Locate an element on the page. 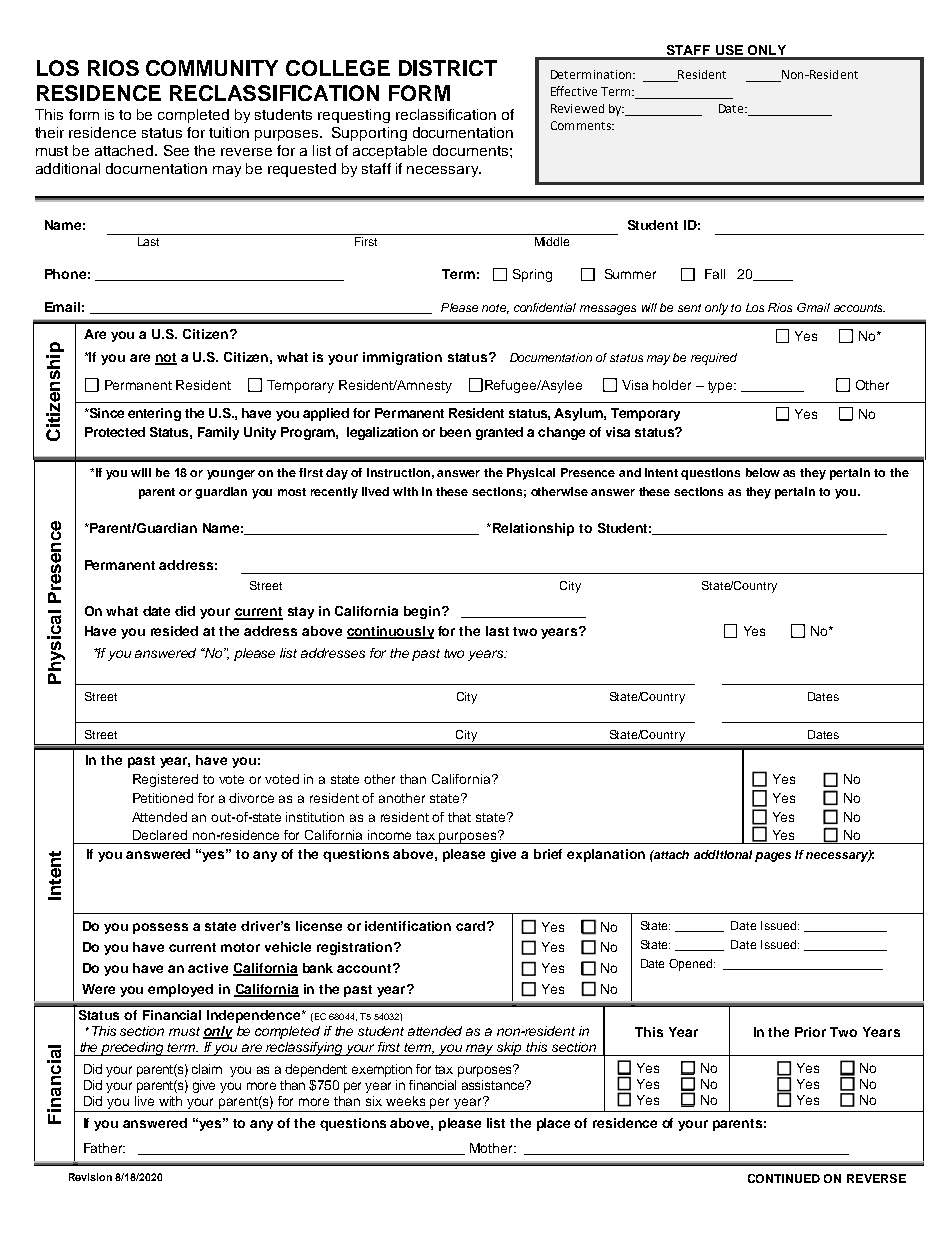  CONTINUED is located at coordinates (784, 1178).
